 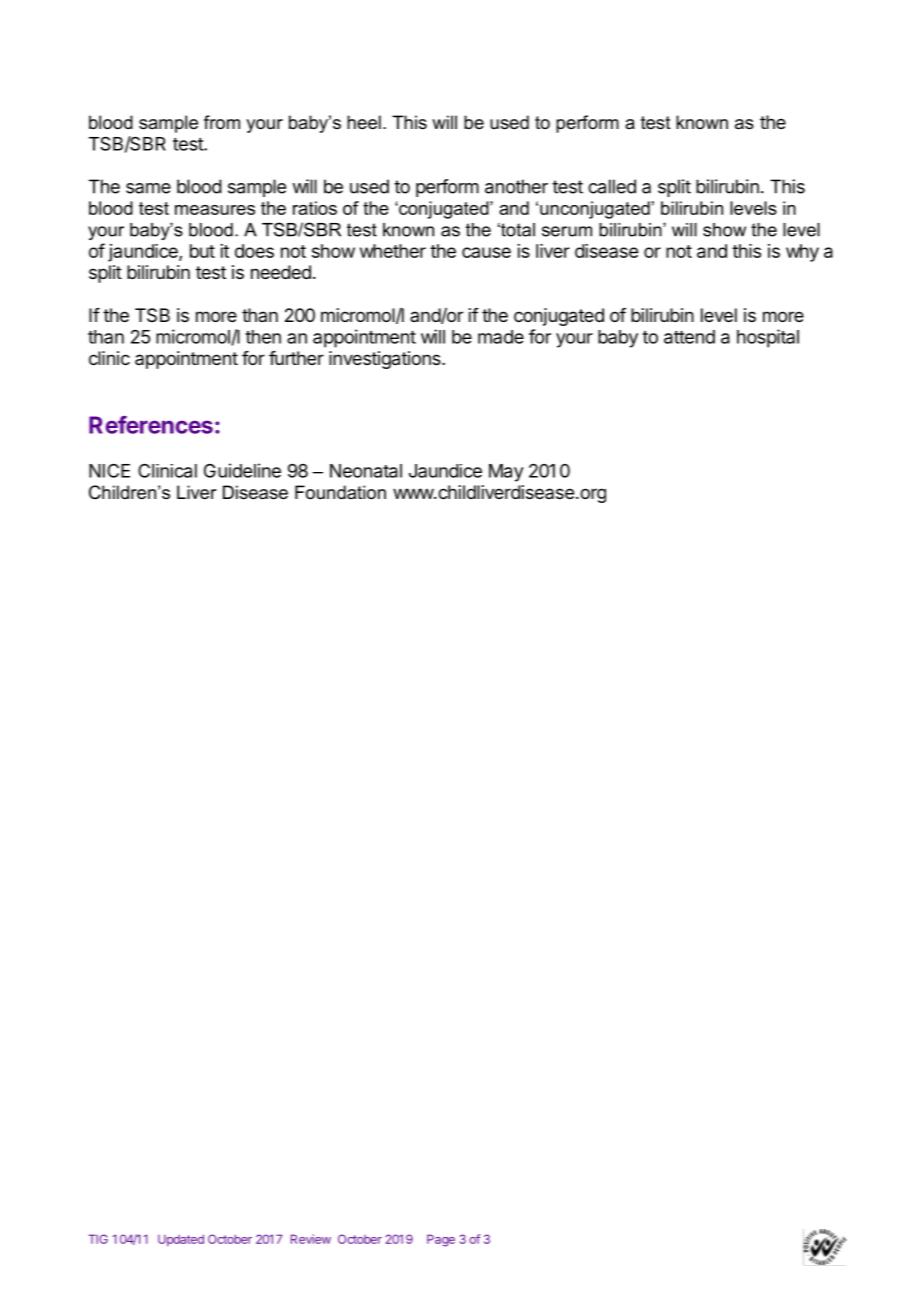 What do you see at coordinates (516, 186) in the image?
I see `another` at bounding box center [516, 186].
